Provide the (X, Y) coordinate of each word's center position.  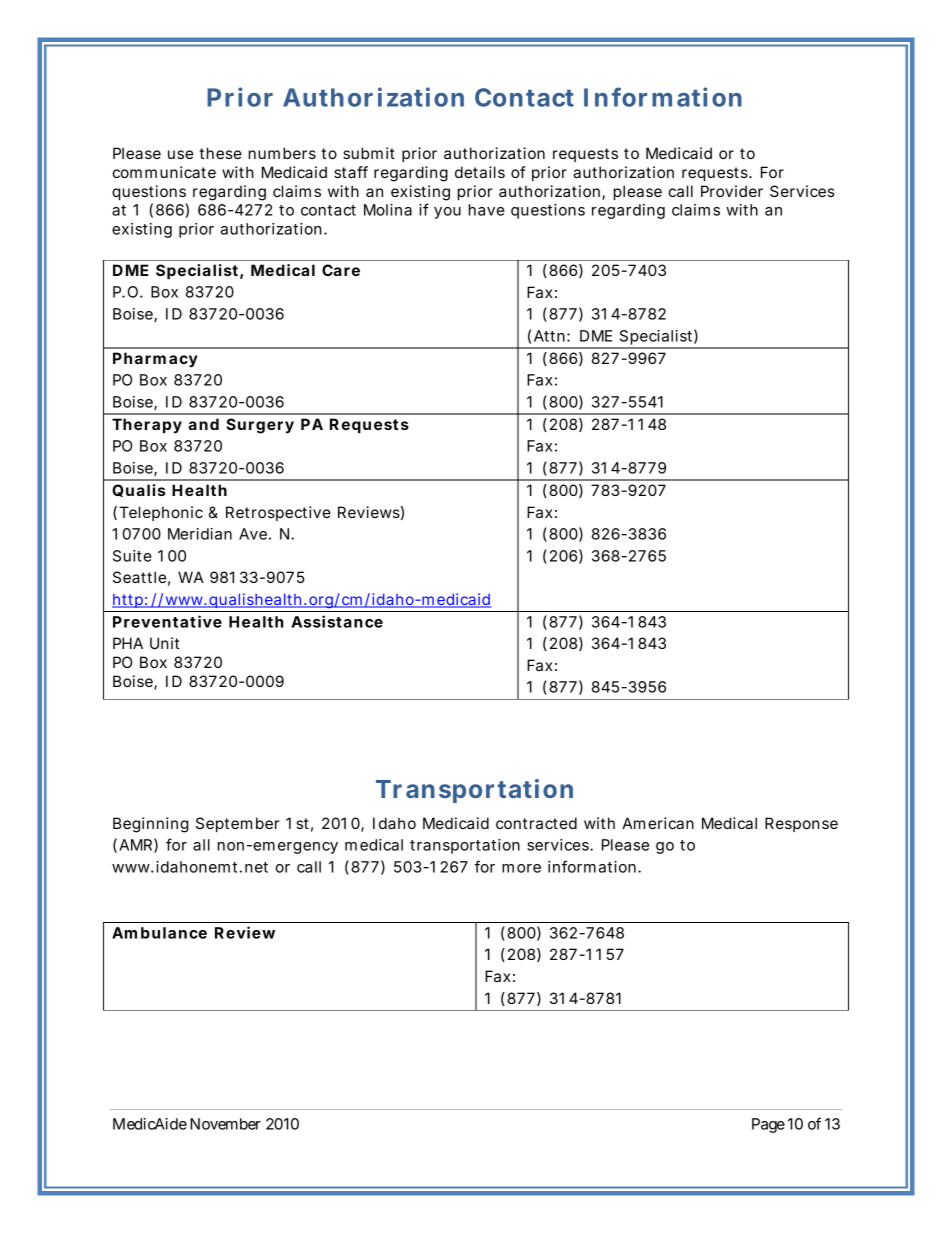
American (658, 823)
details (480, 172)
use (180, 154)
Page (768, 1125)
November (225, 1124)
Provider (732, 191)
